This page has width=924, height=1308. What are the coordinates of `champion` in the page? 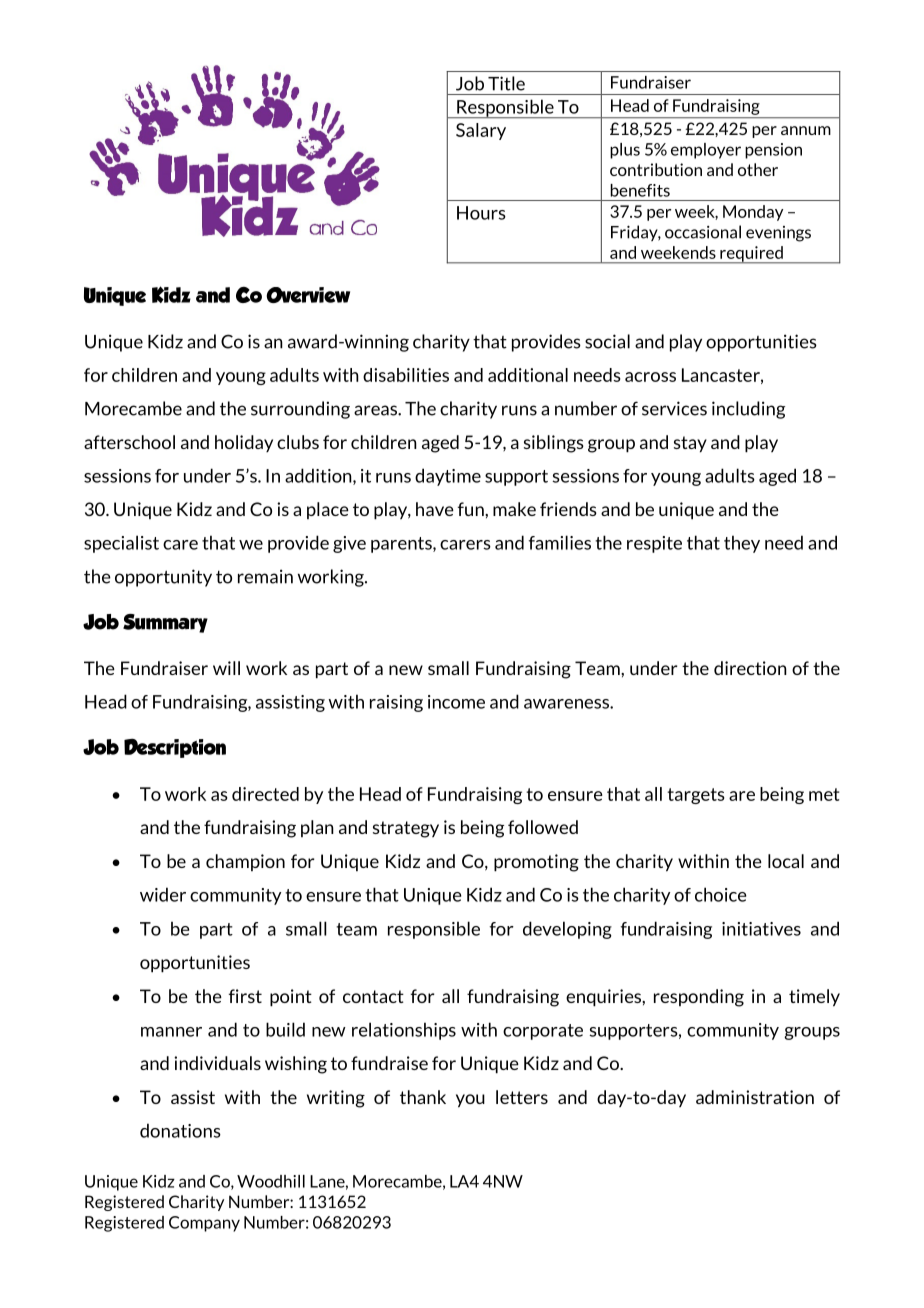 It's located at (245, 862).
